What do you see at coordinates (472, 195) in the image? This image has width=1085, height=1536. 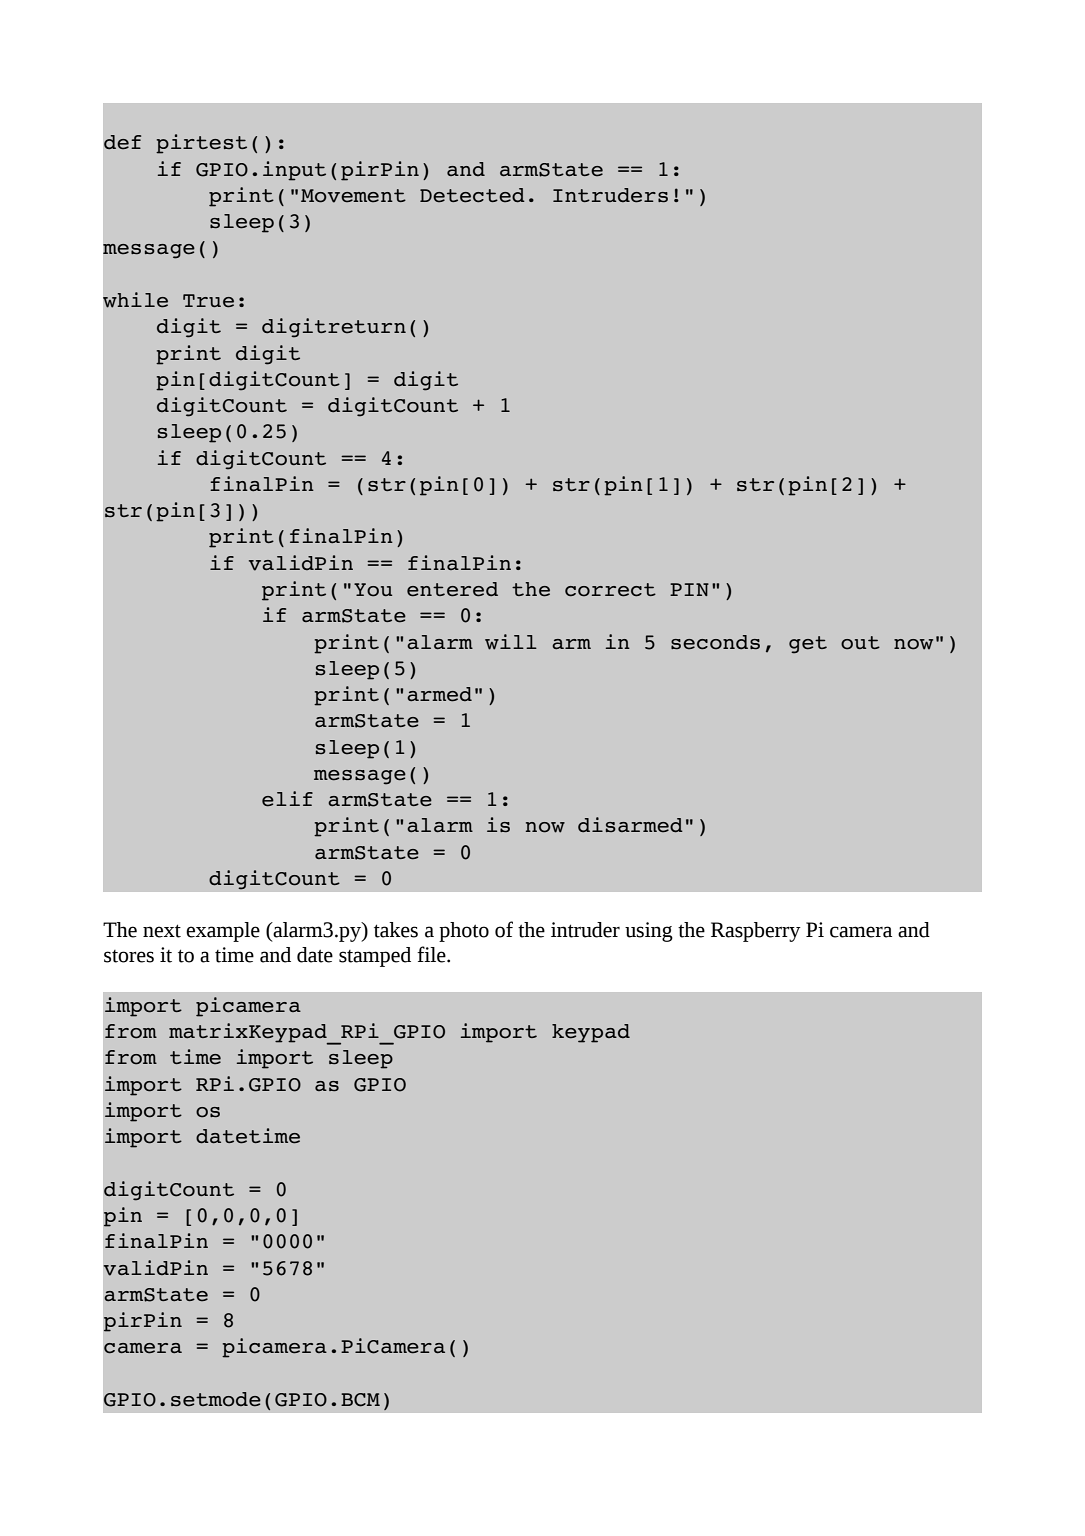 I see `Detected` at bounding box center [472, 195].
